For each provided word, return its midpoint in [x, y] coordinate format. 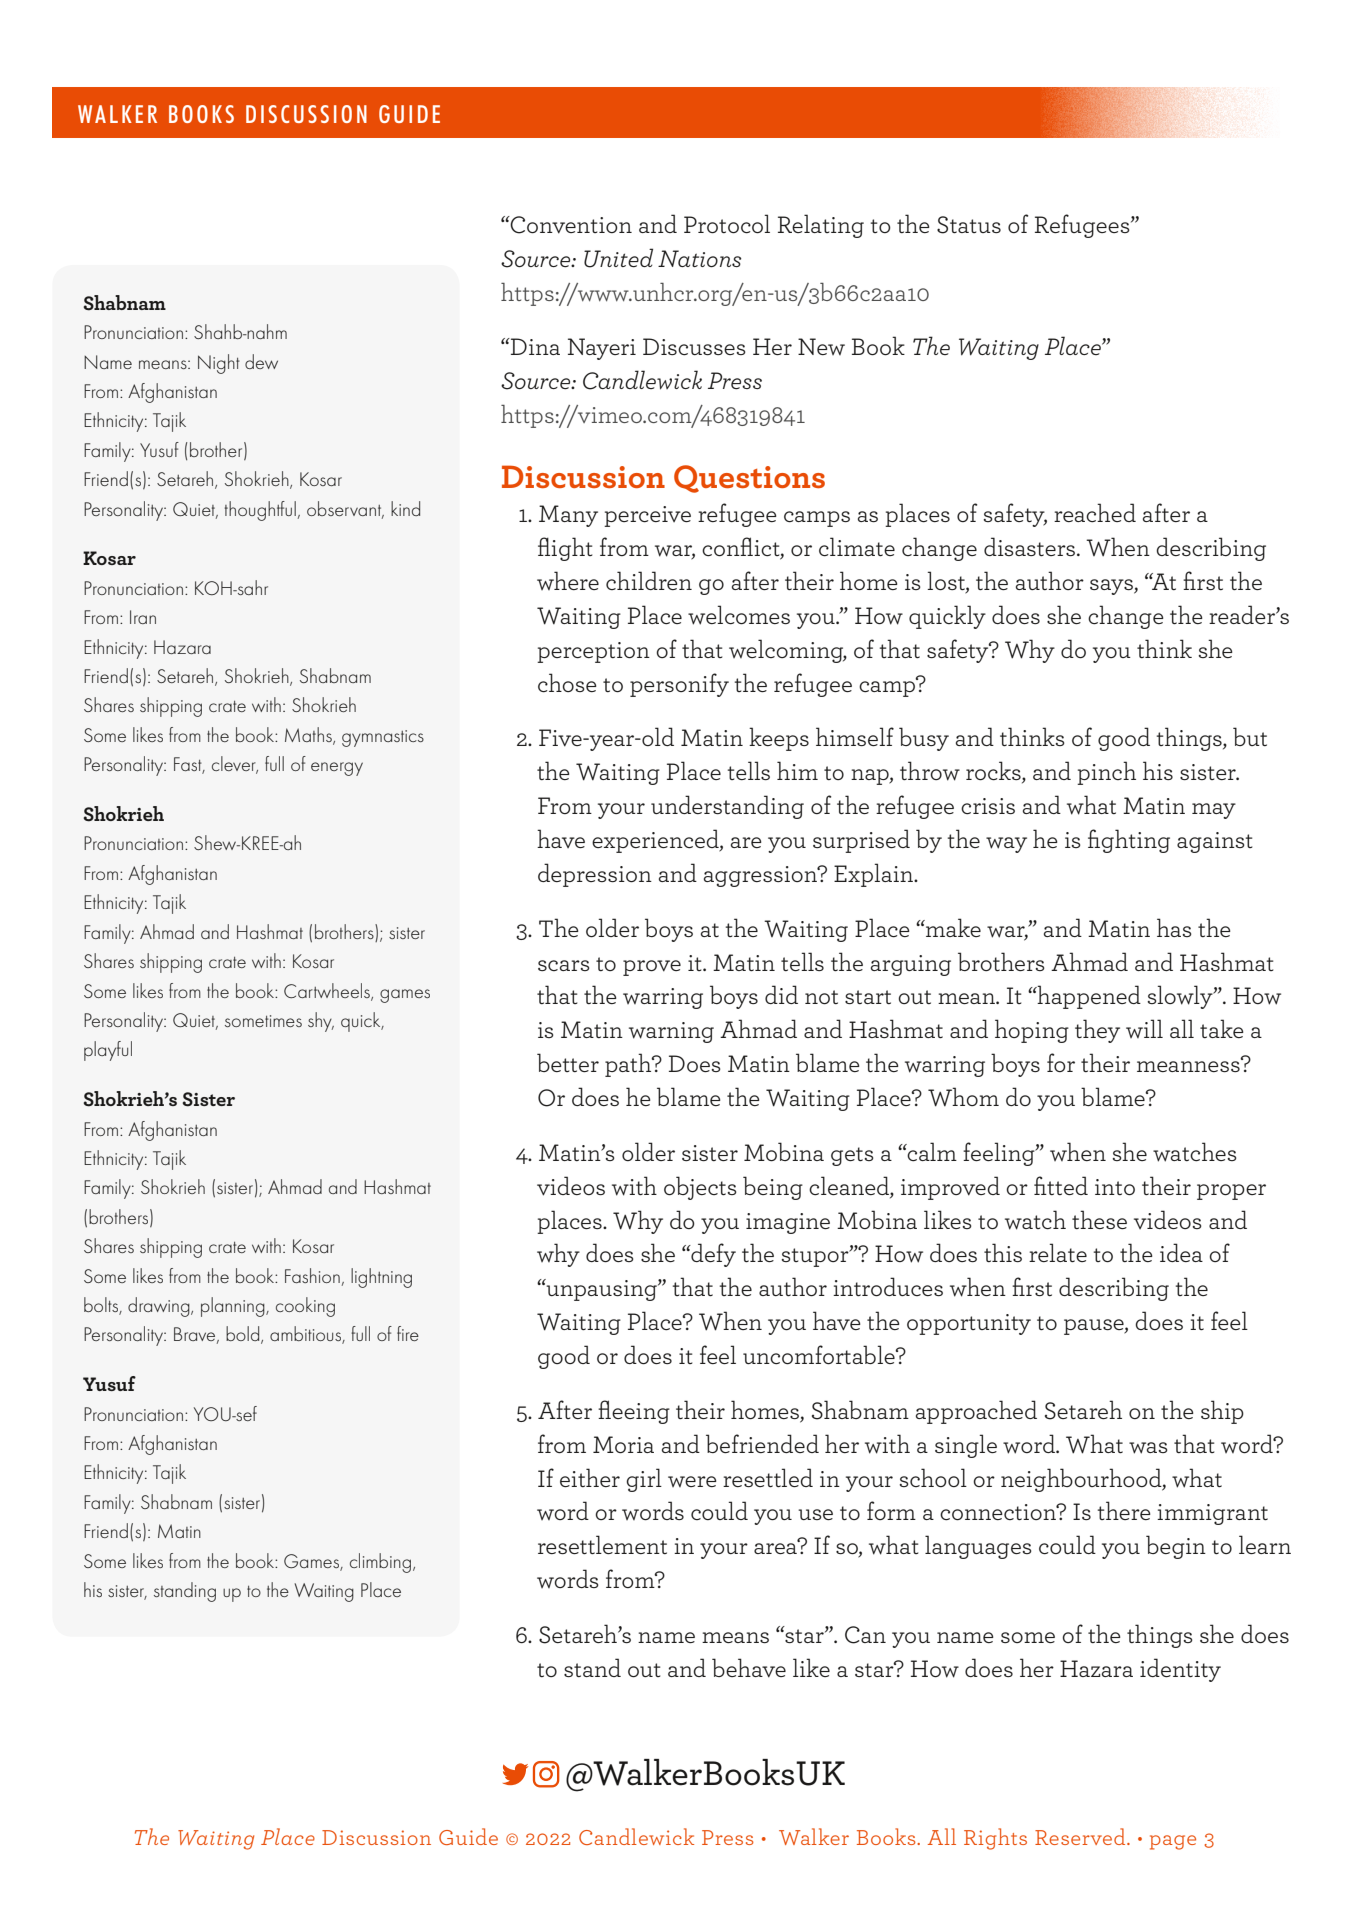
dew [261, 361]
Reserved [1081, 1836]
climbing [380, 1563]
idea [1181, 1252]
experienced [656, 841]
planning [234, 1307]
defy [712, 1255]
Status [969, 225]
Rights [995, 1839]
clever [235, 765]
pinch [1106, 773]
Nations [700, 258]
